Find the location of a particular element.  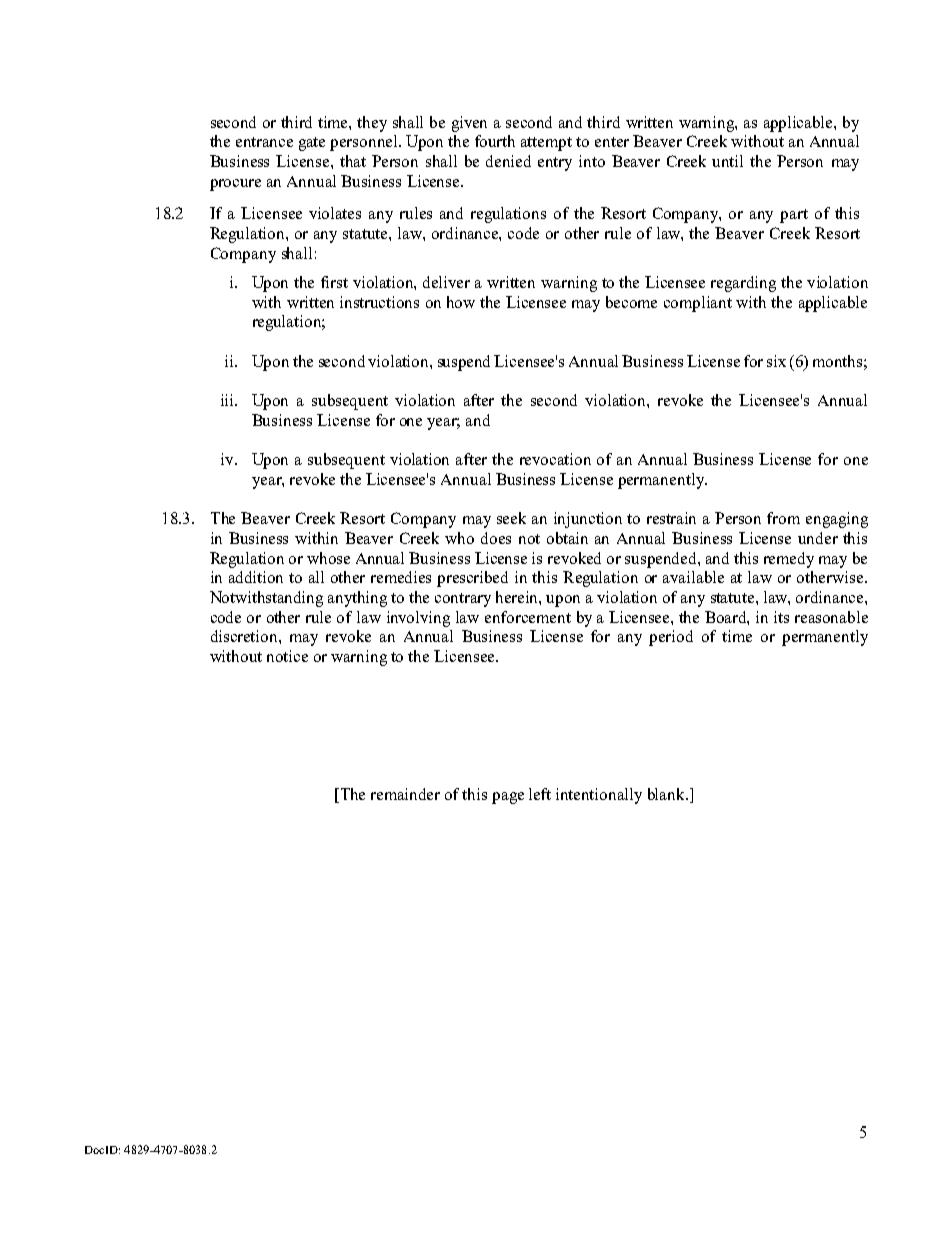

blank is located at coordinates (667, 794).
